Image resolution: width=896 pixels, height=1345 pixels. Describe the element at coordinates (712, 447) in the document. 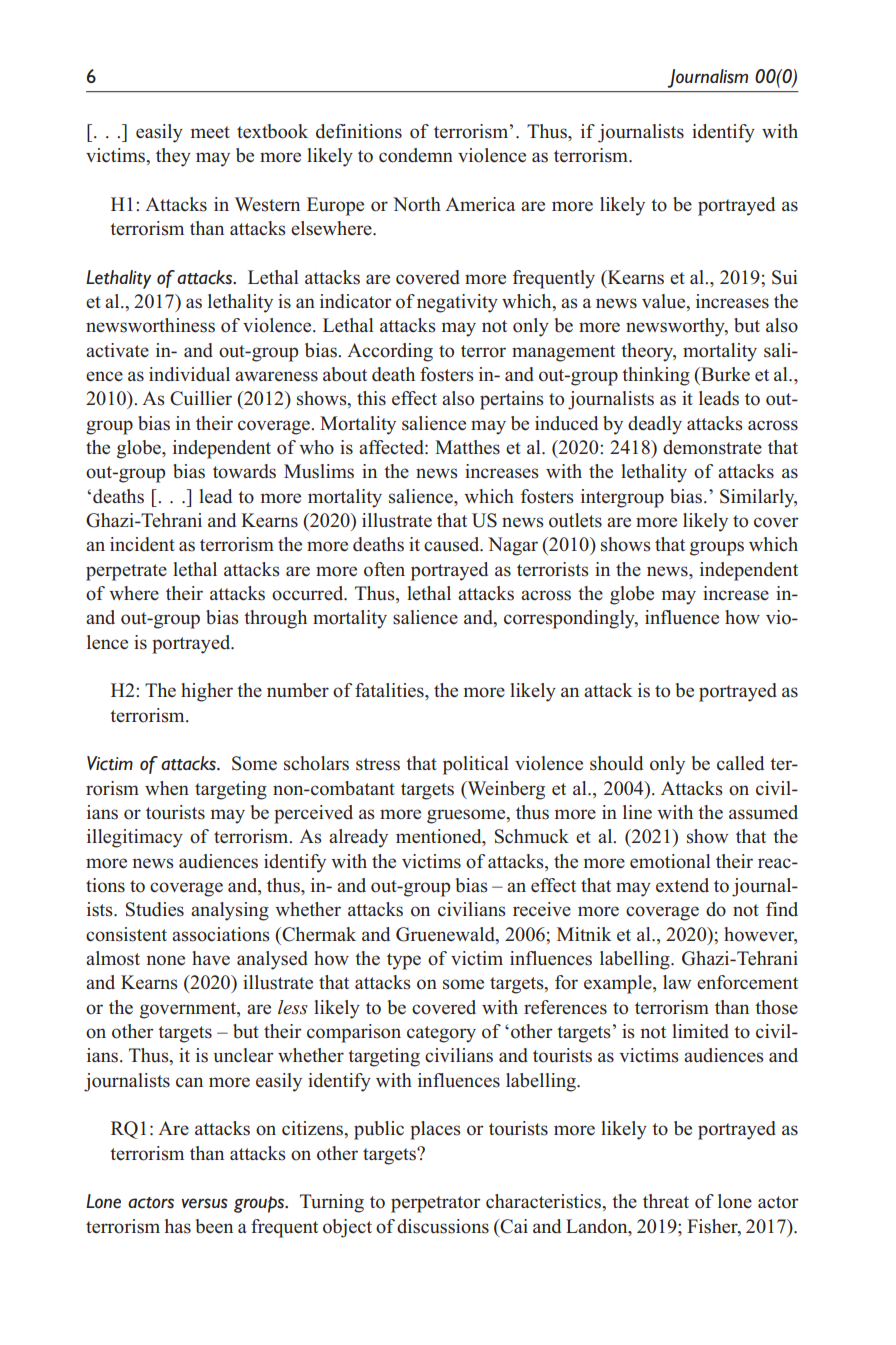

I see `demonstrate` at that location.
